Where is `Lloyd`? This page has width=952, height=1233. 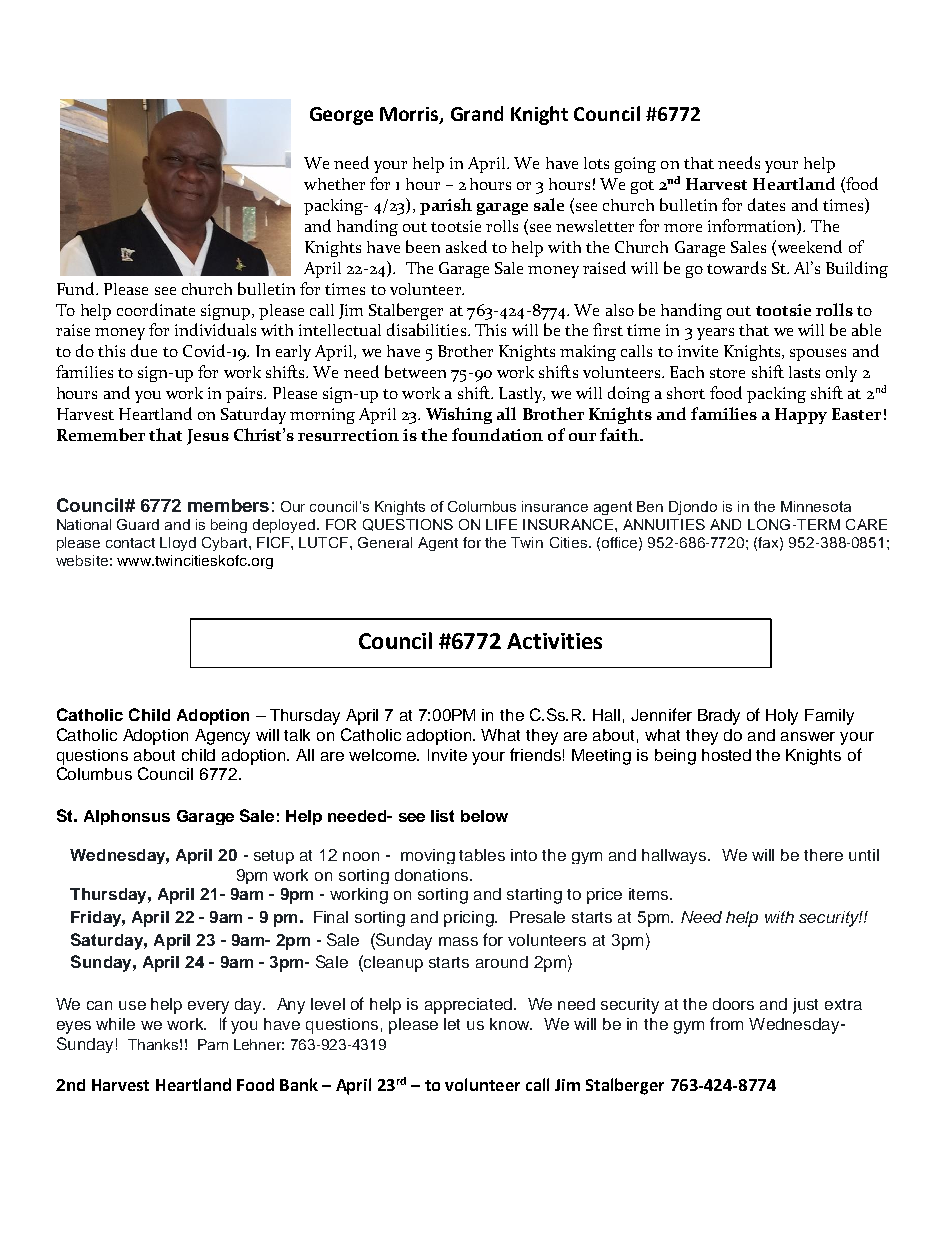 Lloyd is located at coordinates (178, 544).
